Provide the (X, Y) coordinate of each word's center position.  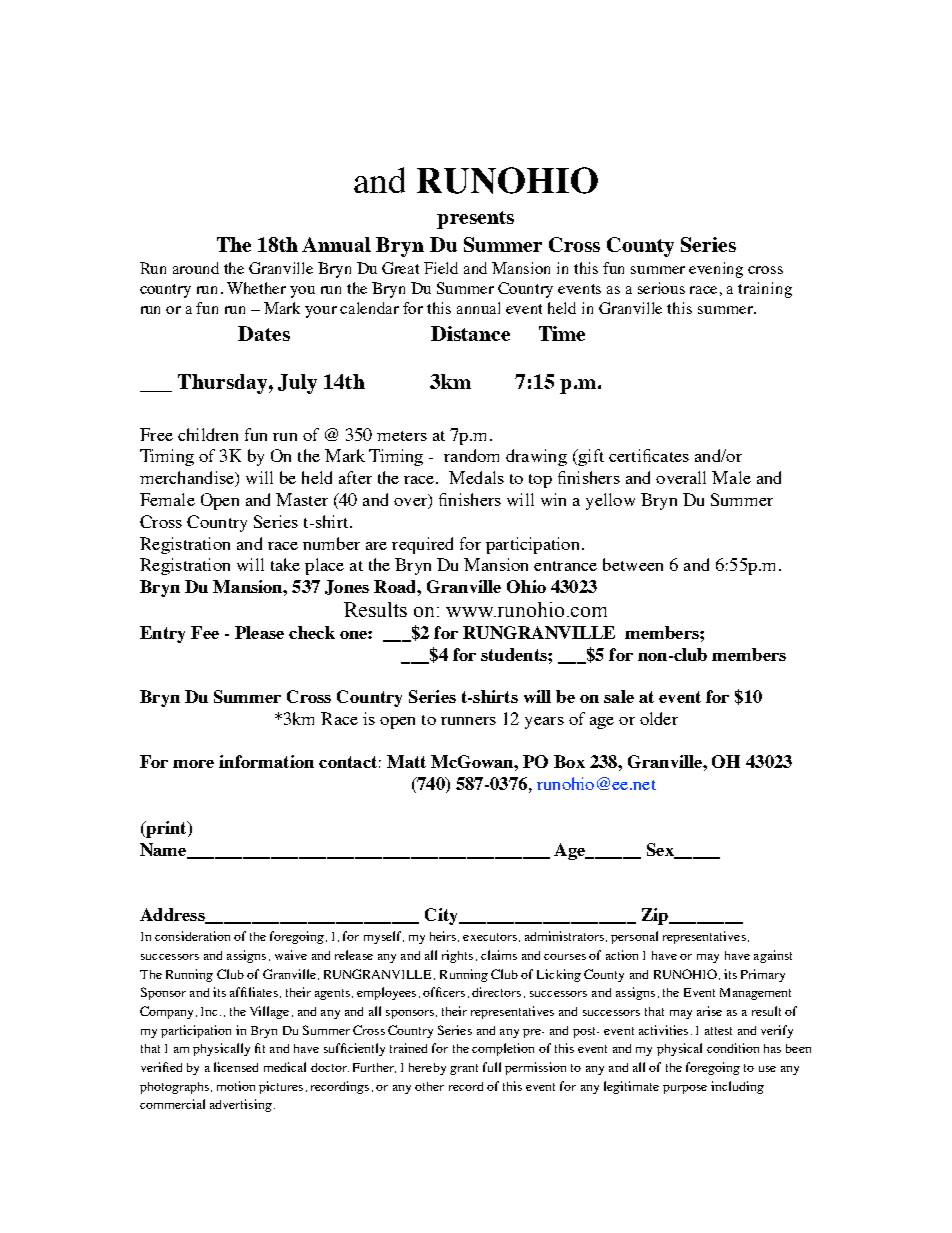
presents (475, 220)
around (196, 268)
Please (259, 632)
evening (716, 270)
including (737, 1087)
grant (464, 1069)
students (515, 654)
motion (236, 1086)
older (659, 718)
